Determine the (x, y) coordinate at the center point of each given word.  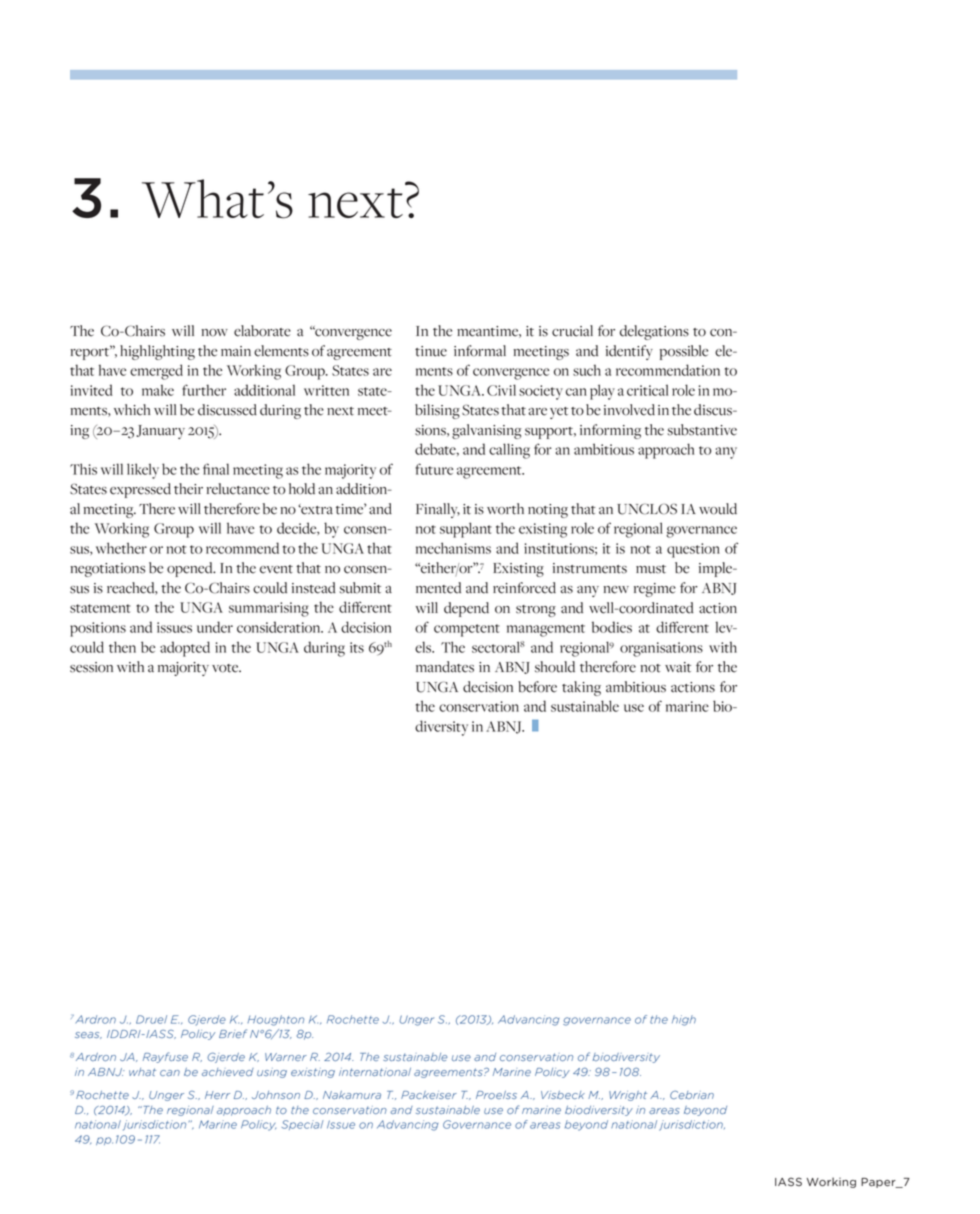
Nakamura (352, 1095)
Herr (217, 1095)
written (326, 390)
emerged (156, 372)
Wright (628, 1096)
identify (629, 352)
